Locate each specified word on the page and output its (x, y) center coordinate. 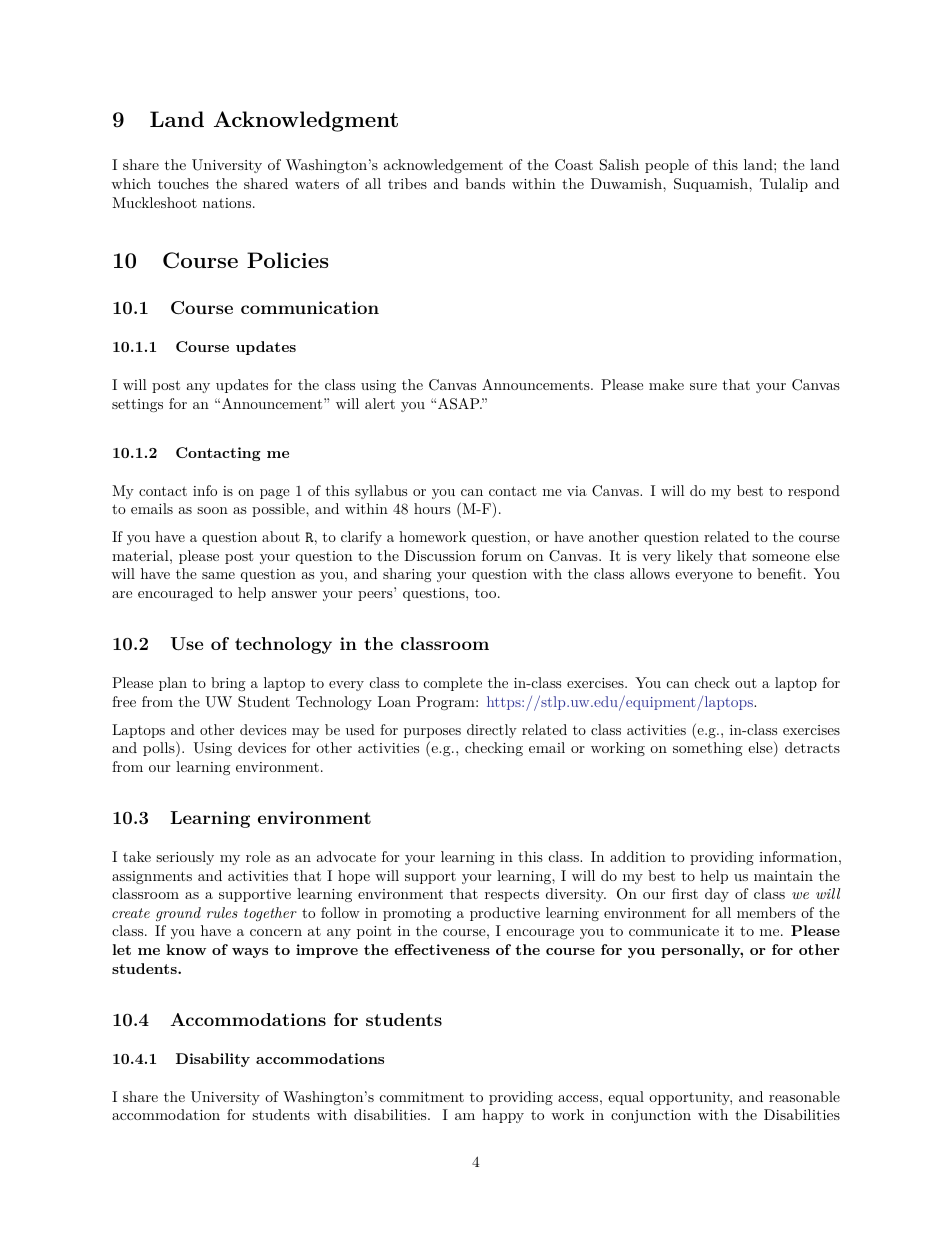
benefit (779, 573)
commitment (422, 1097)
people (667, 166)
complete (453, 684)
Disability (213, 1060)
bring (228, 684)
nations (227, 203)
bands (485, 183)
